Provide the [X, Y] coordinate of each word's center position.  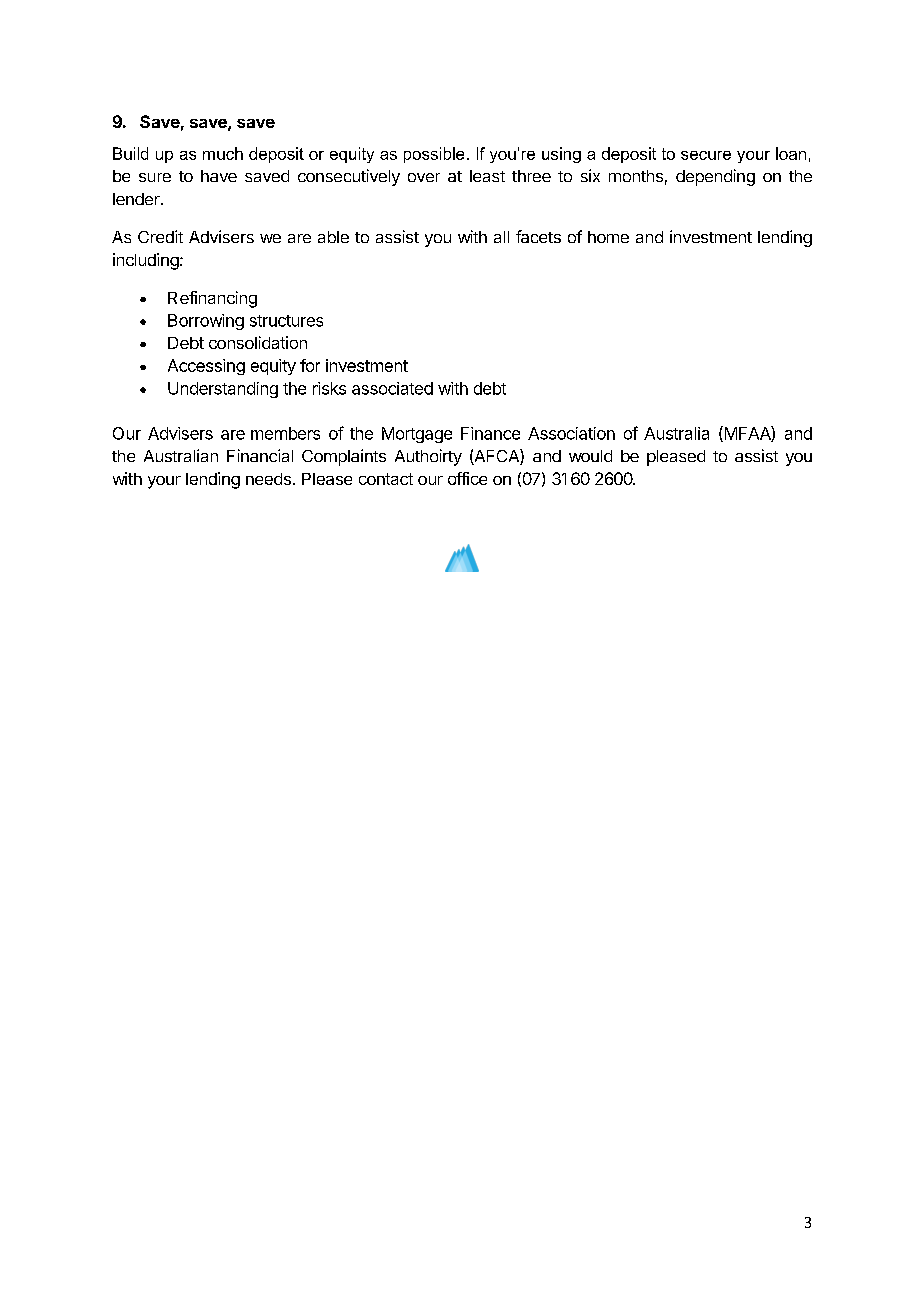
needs [268, 479]
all [501, 237]
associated [392, 388]
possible [434, 155]
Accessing [206, 367]
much [223, 153]
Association [571, 433]
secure [706, 155]
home [608, 237]
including [147, 261]
